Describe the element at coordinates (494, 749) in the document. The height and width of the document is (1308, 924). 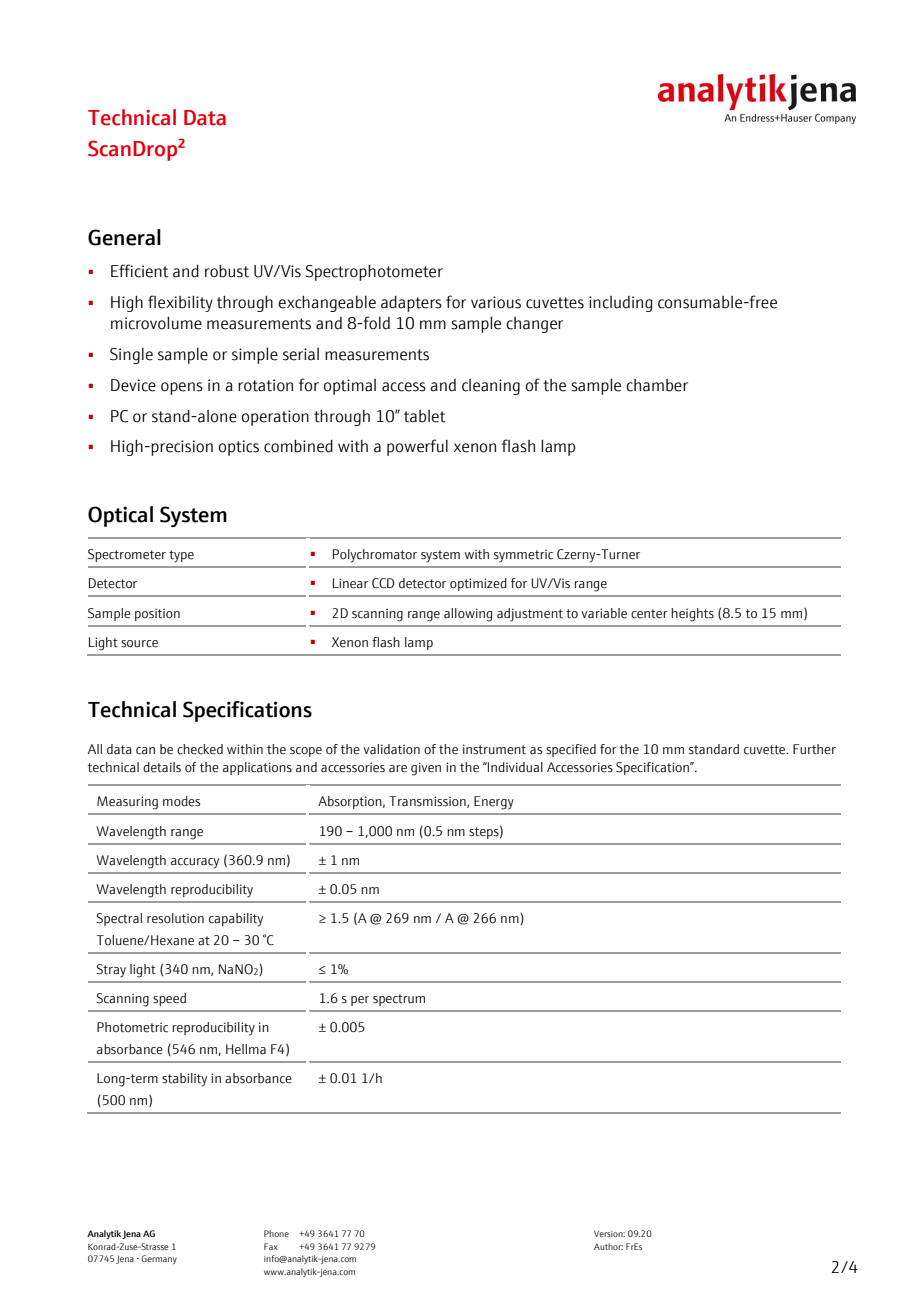
I see `instrument` at that location.
